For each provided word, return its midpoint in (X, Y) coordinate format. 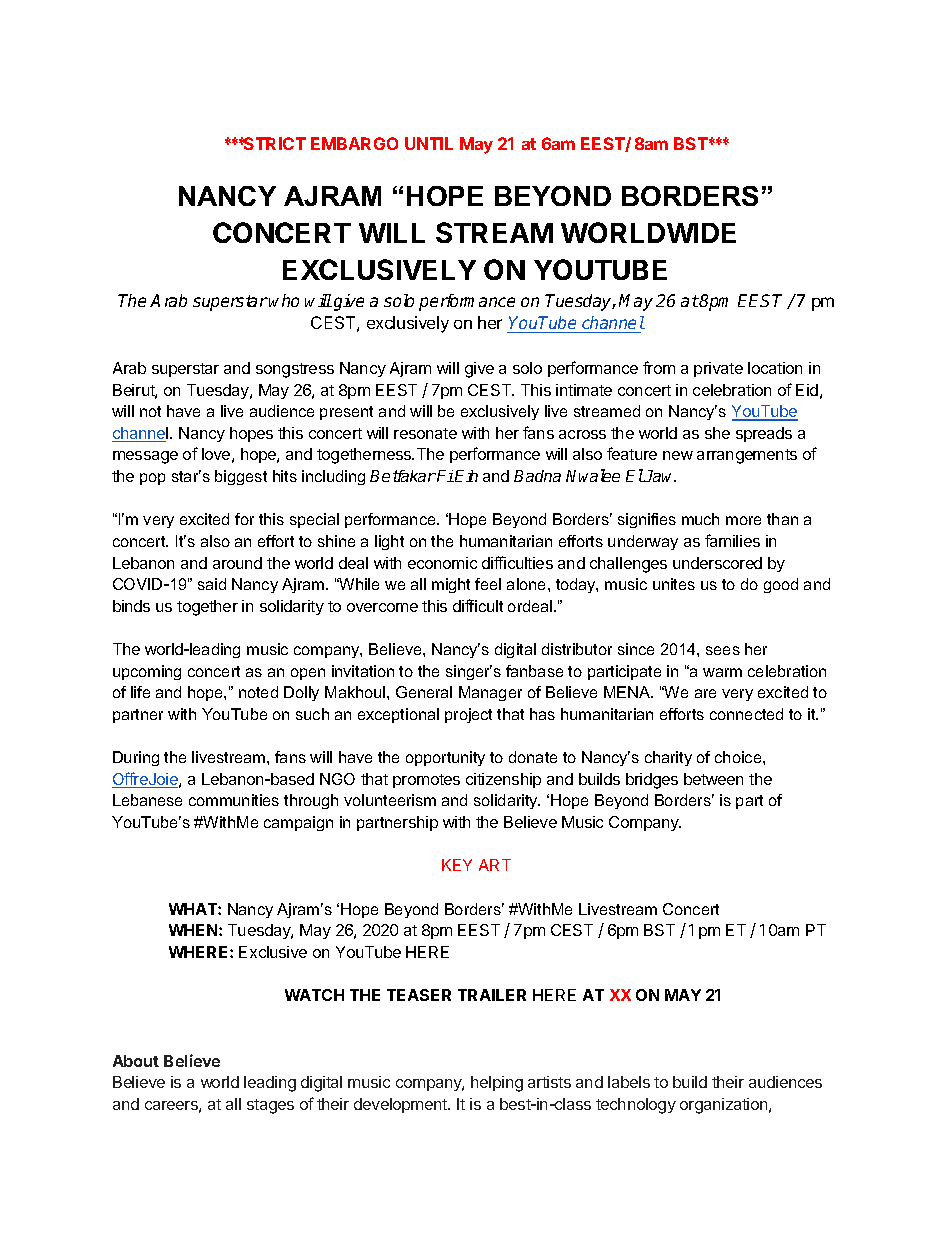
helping (497, 1084)
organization (725, 1106)
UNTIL (429, 143)
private (718, 369)
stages (270, 1106)
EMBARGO (354, 143)
